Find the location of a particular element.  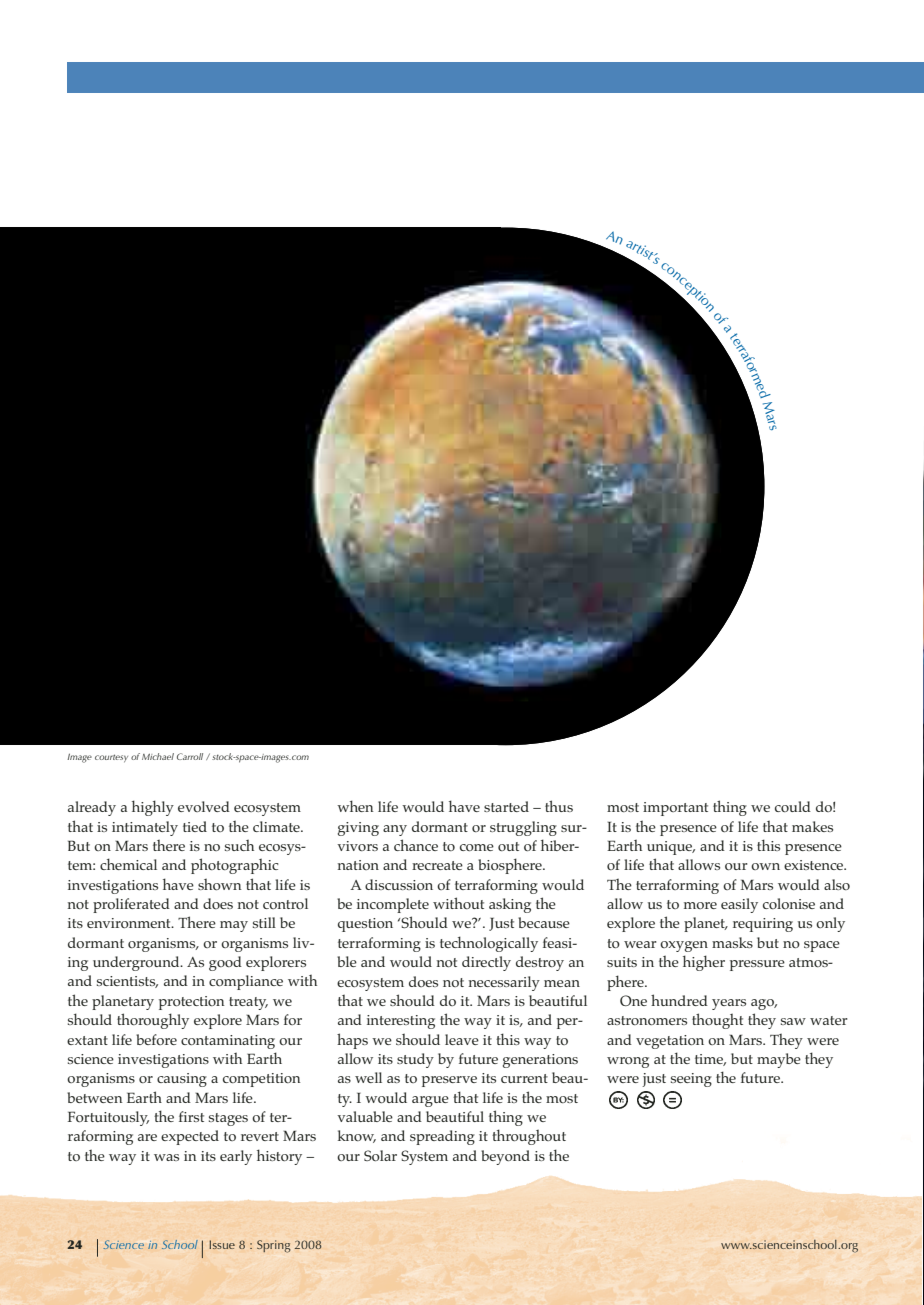

Spring is located at coordinates (274, 1246).
